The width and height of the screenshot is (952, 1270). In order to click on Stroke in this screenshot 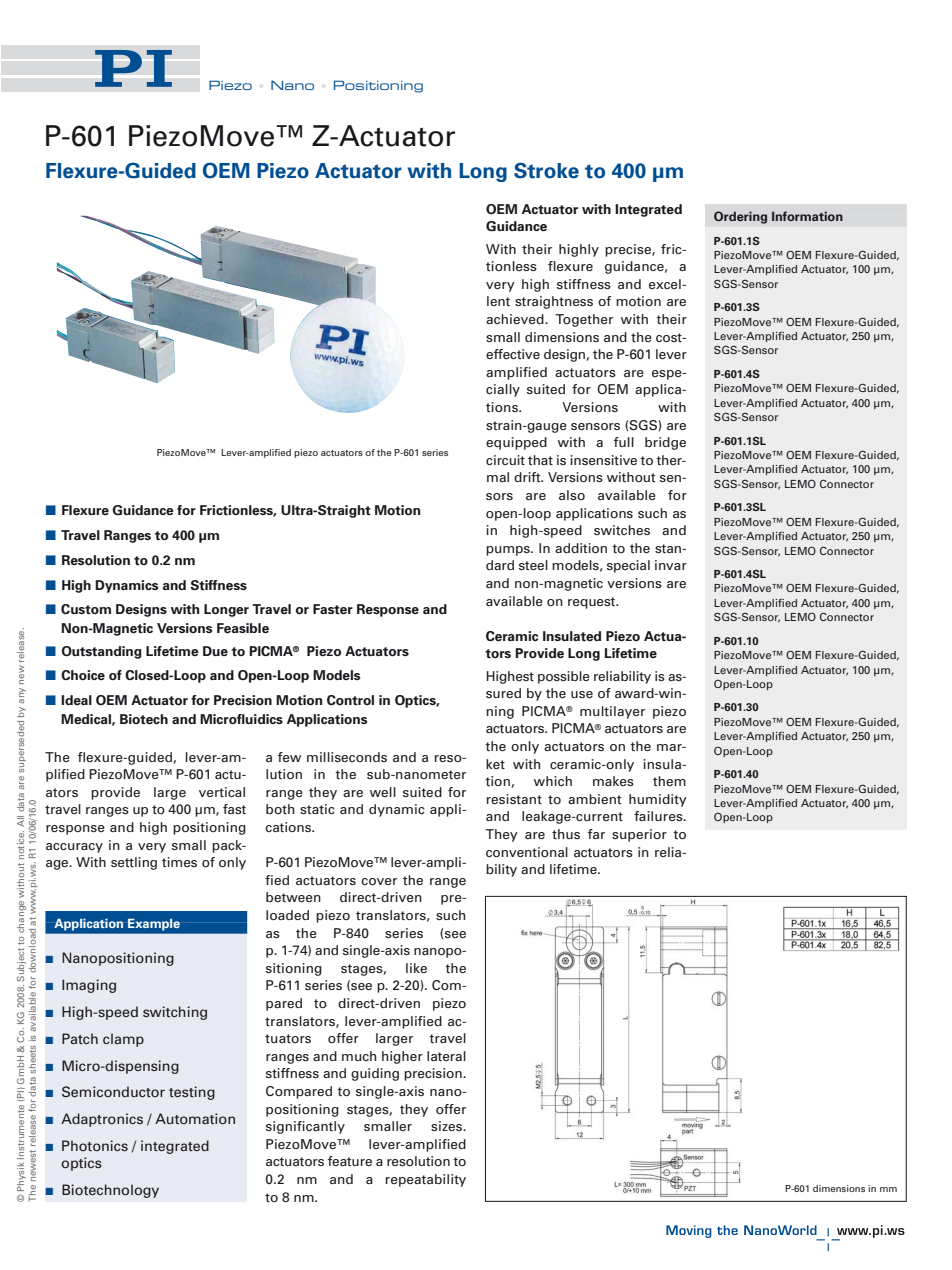, I will do `click(546, 170)`.
